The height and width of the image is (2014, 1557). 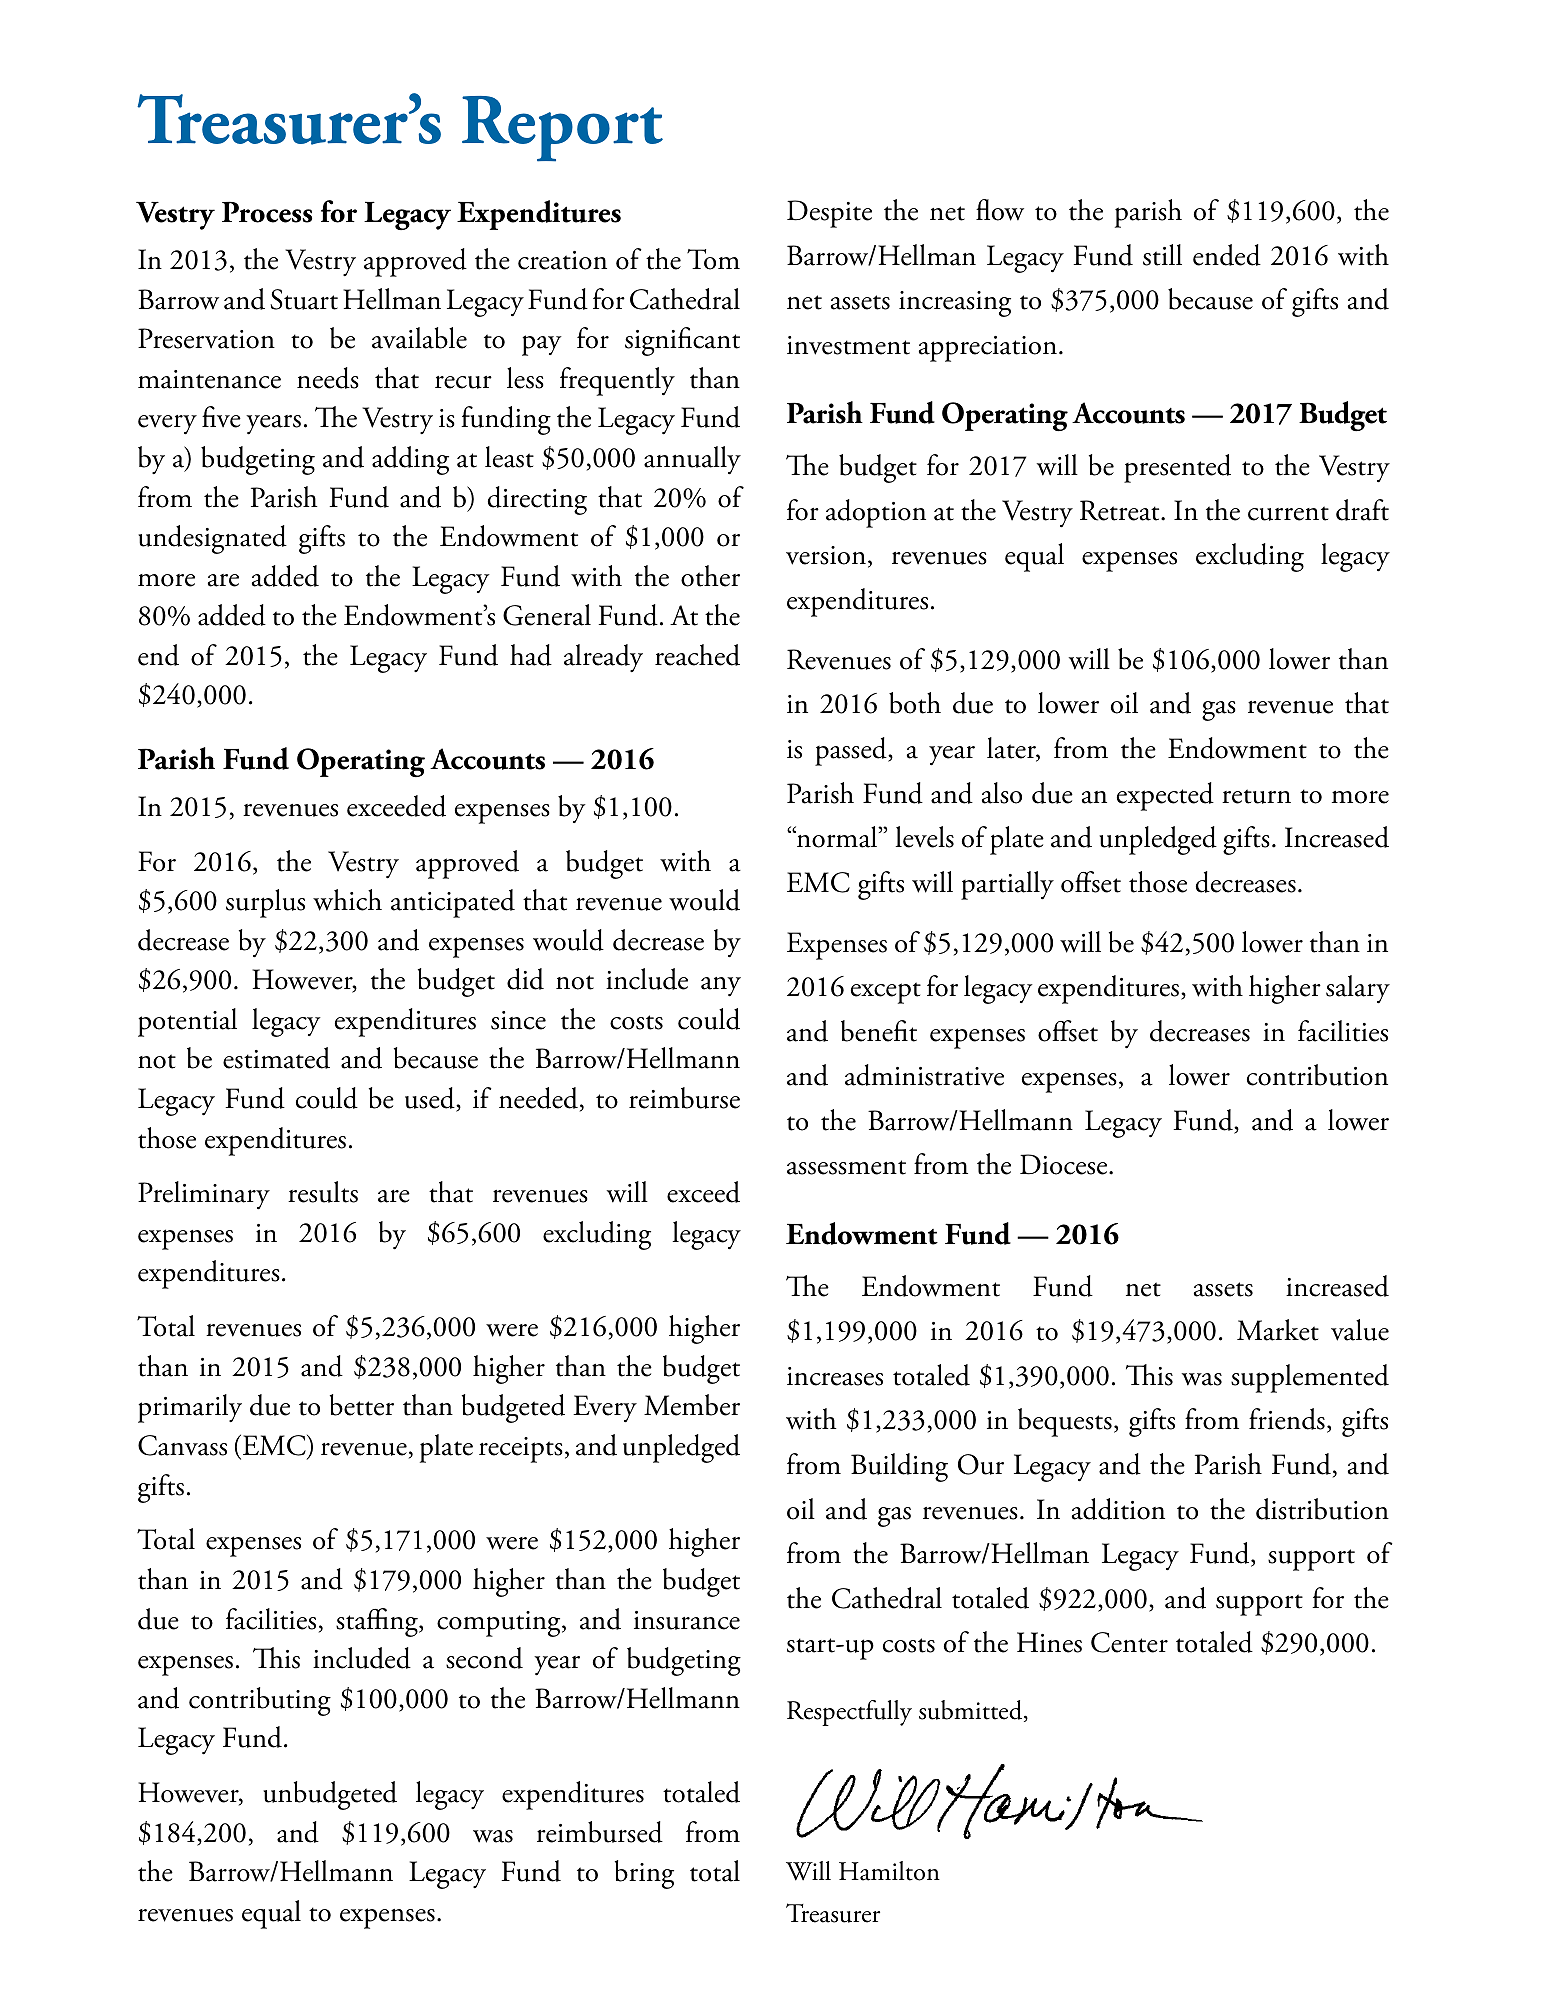 I want to click on other, so click(x=710, y=576).
